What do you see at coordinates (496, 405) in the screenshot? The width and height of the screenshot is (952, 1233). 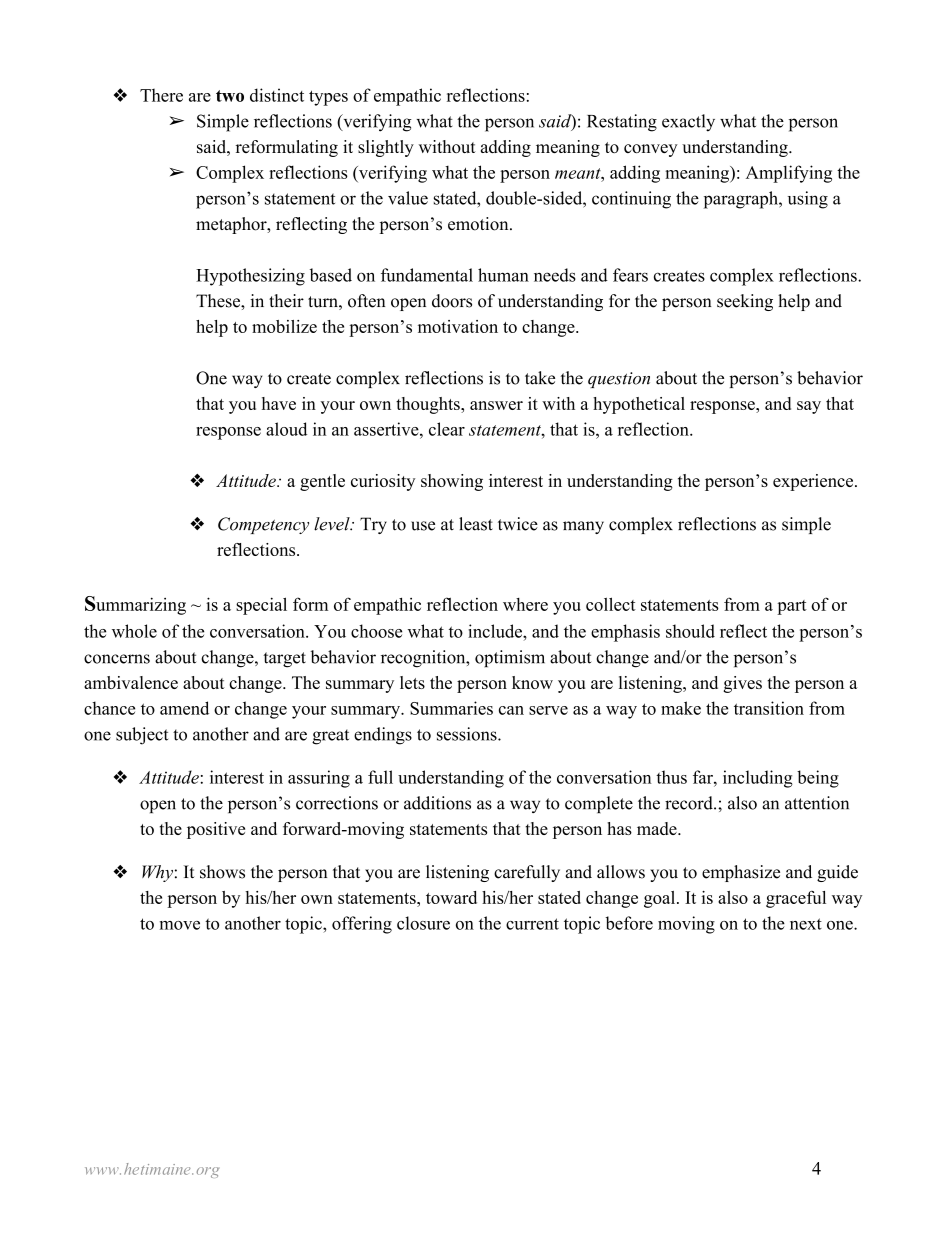 I see `answer` at bounding box center [496, 405].
